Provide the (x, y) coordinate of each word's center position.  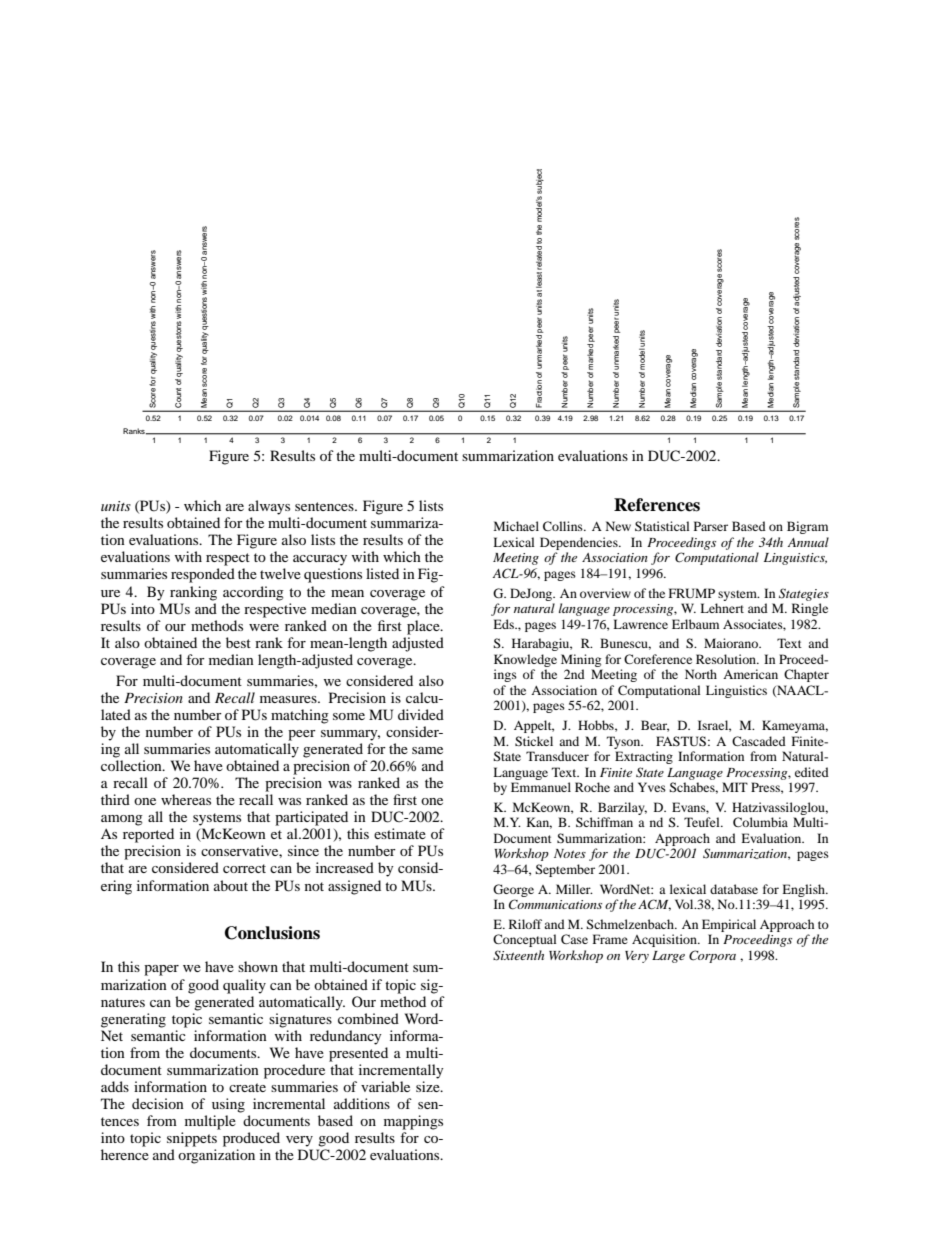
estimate (400, 833)
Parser (711, 526)
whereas (186, 799)
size (429, 1086)
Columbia (760, 822)
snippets (192, 1139)
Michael (516, 526)
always (269, 507)
